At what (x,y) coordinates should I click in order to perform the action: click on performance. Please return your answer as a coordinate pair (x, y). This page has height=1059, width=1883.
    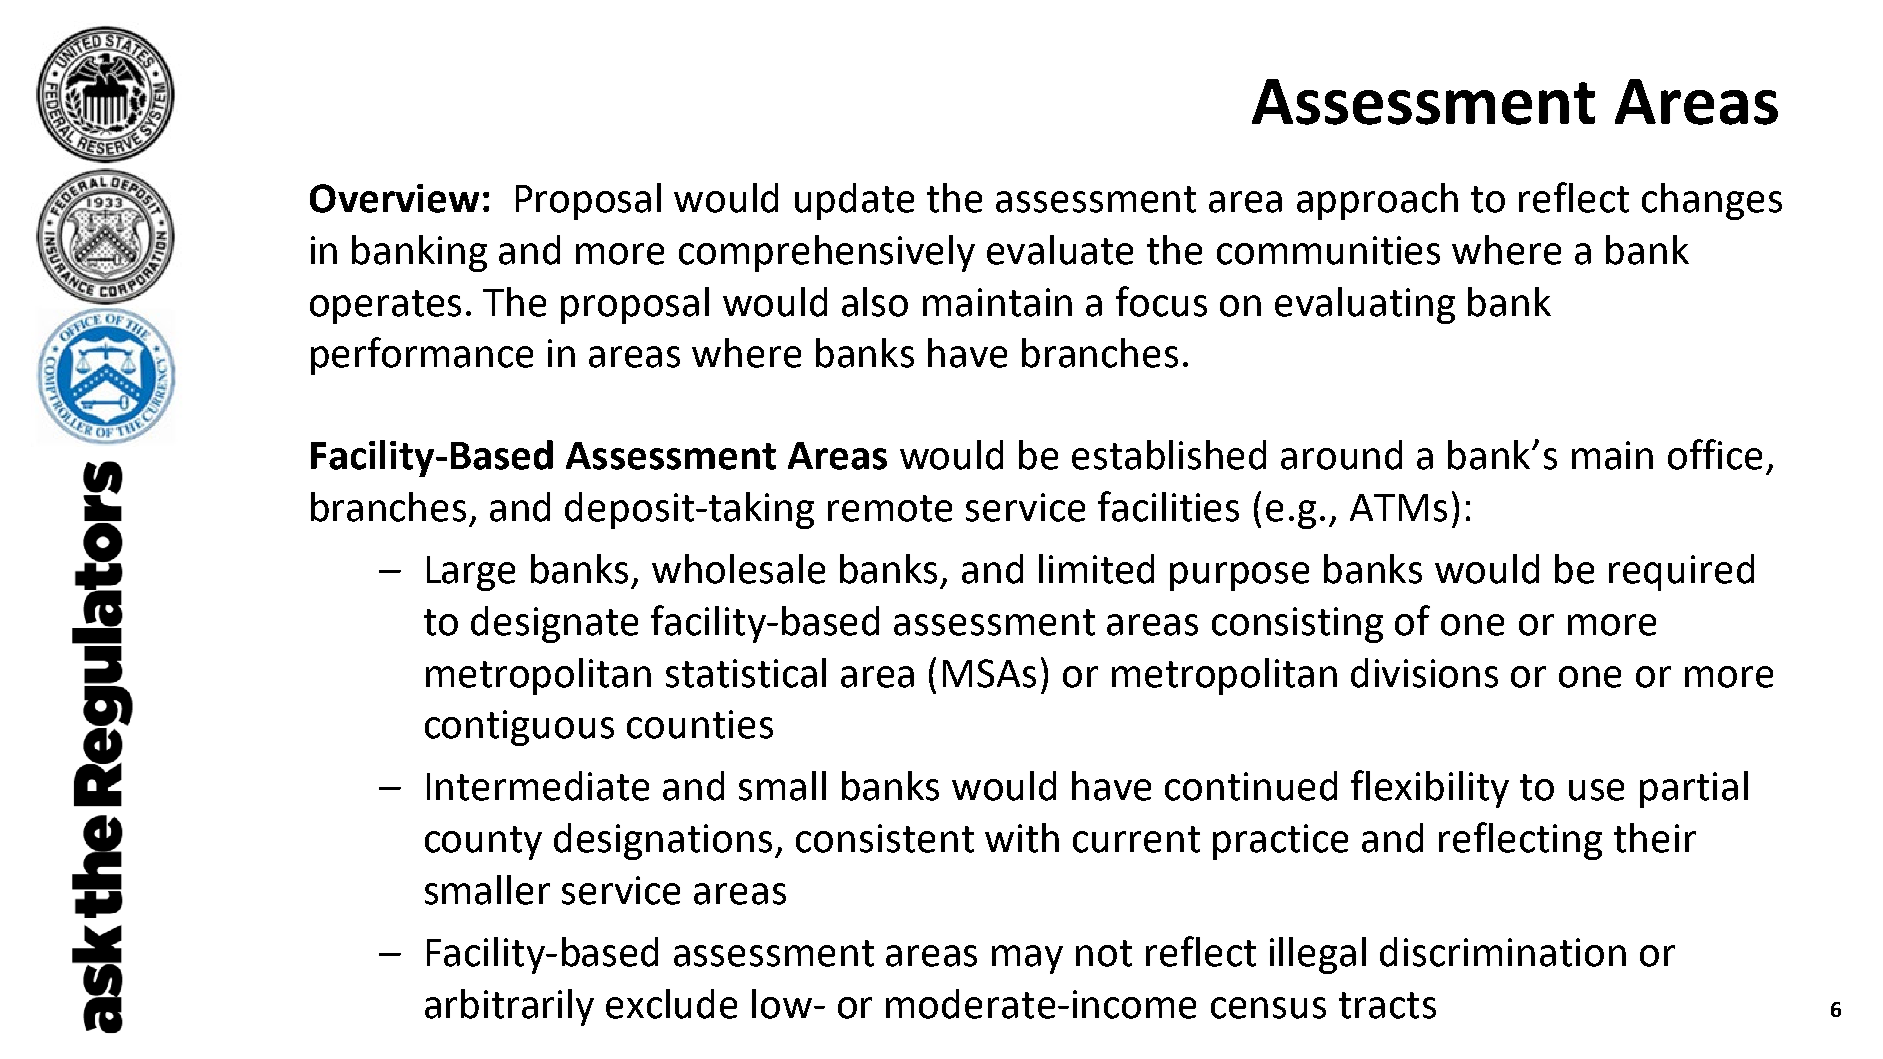
    Looking at the image, I should click on (422, 356).
